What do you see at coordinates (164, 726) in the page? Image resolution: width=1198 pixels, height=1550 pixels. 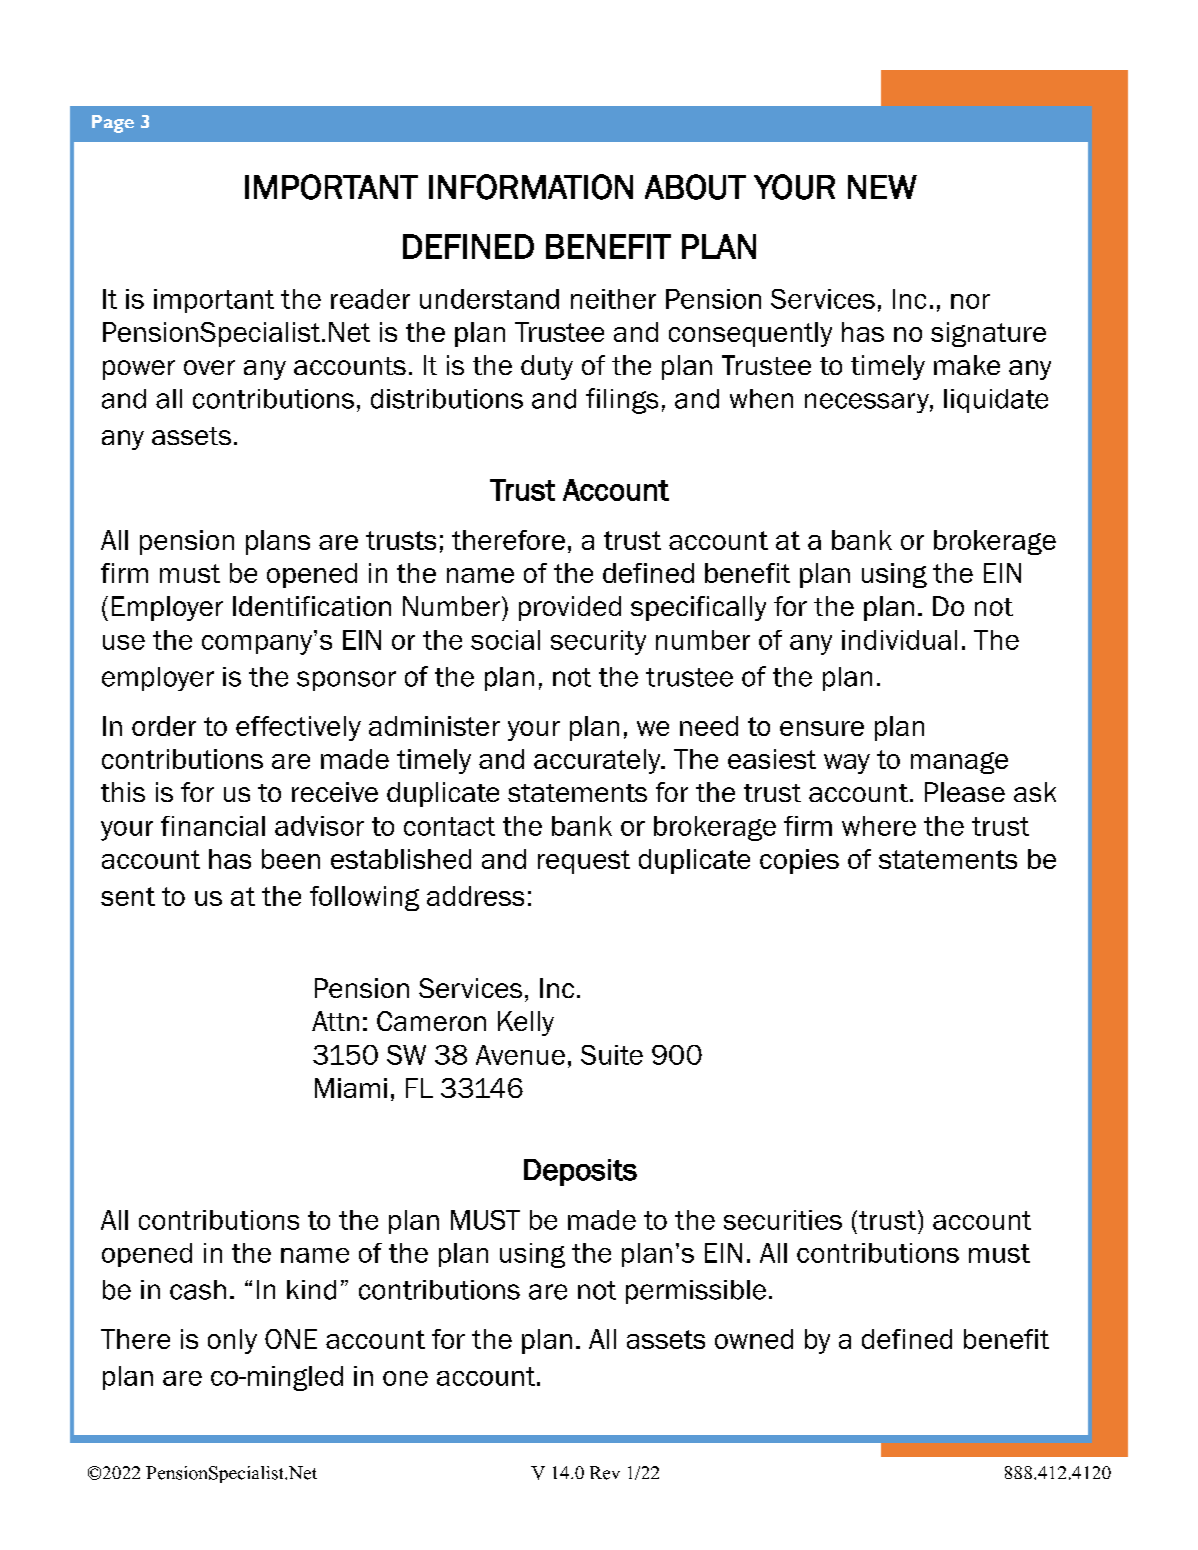 I see `order` at bounding box center [164, 726].
